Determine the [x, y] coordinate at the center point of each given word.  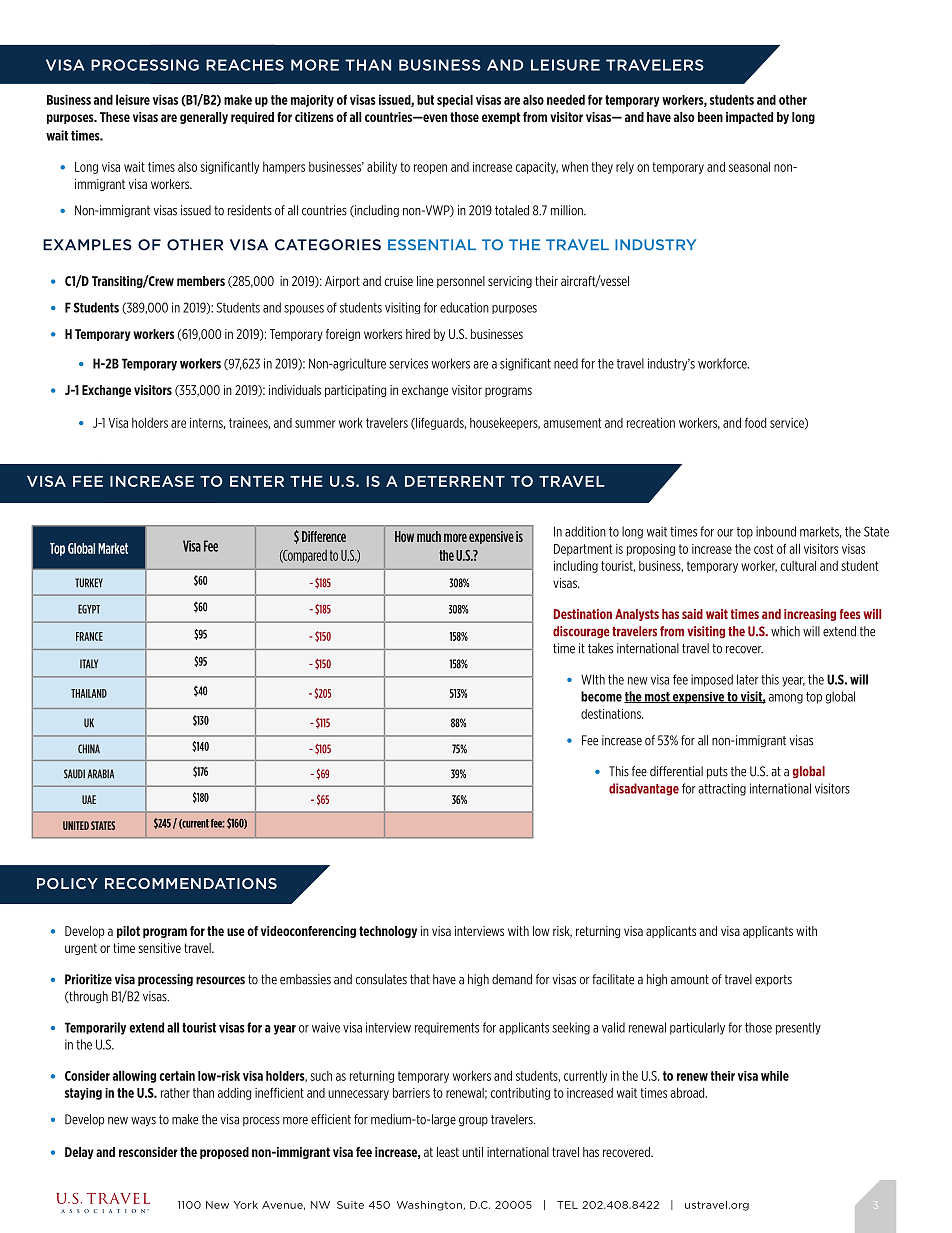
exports [773, 980]
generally [204, 118]
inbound [776, 531]
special [455, 101]
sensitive [159, 948]
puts [717, 772]
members [201, 281]
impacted [749, 118]
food [755, 422]
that [420, 979]
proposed [224, 1153]
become [601, 696]
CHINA [89, 748]
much [429, 536]
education [464, 307]
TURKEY [89, 583]
